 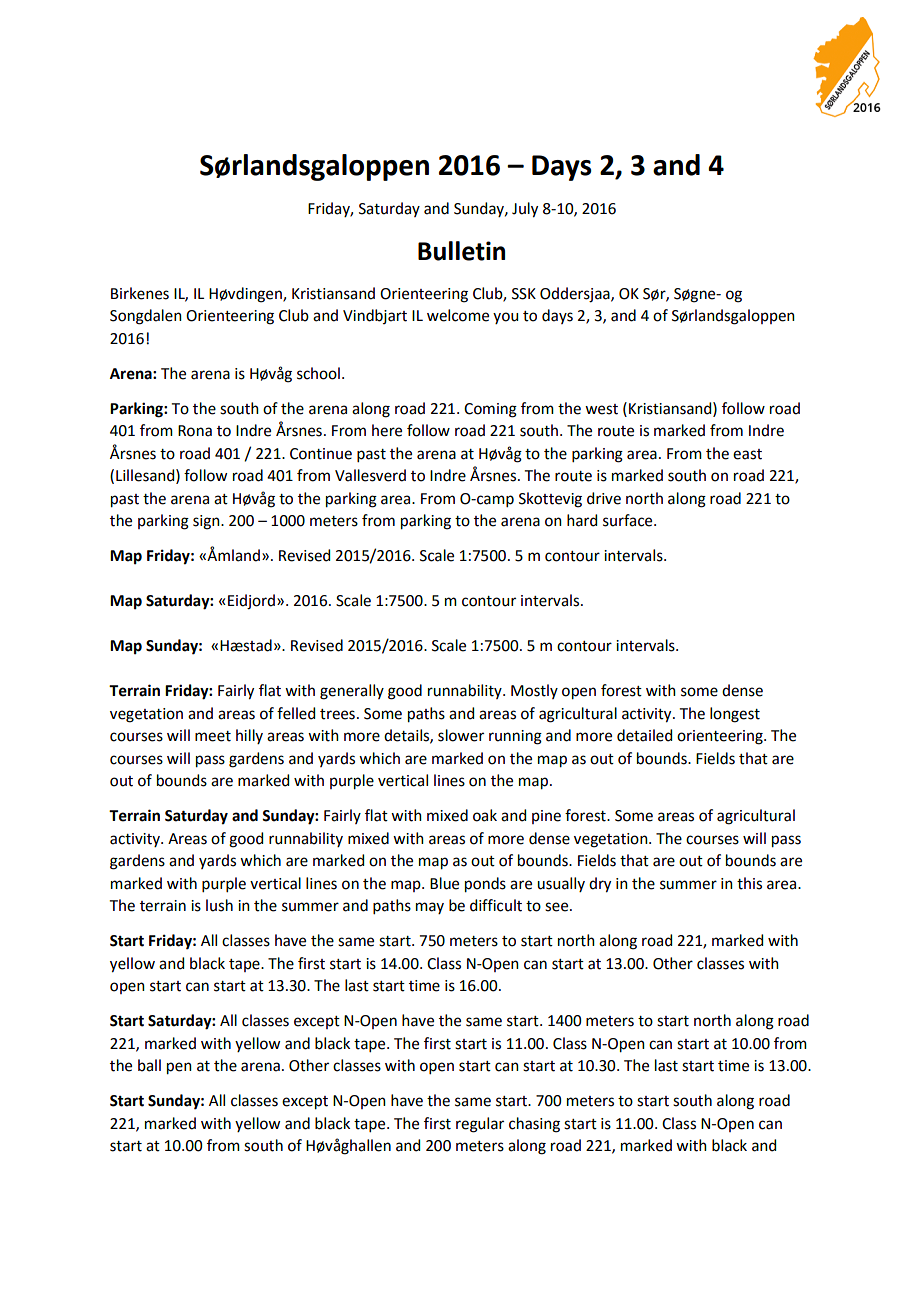 I want to click on regular, so click(x=480, y=1125).
